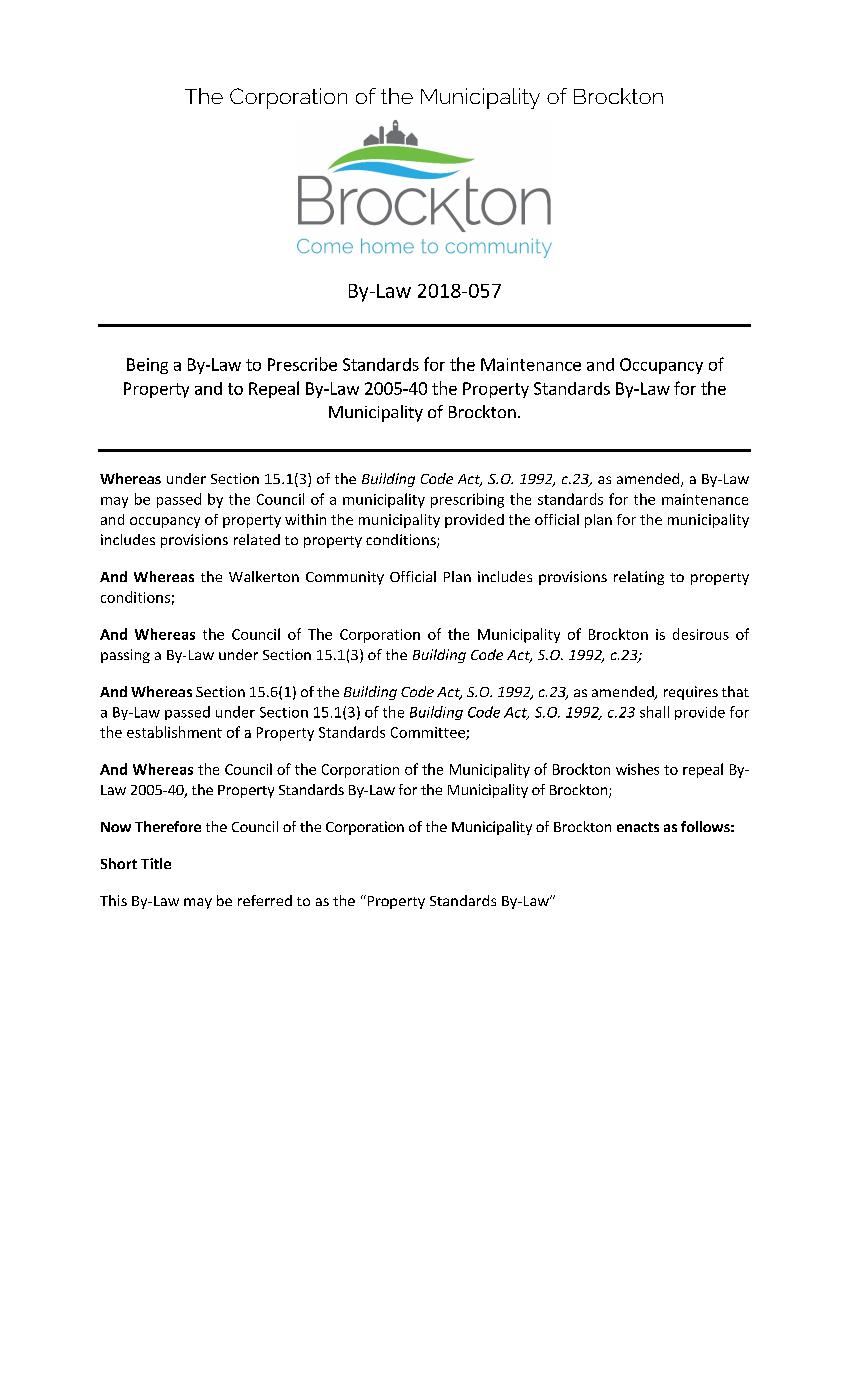  I want to click on Community, so click(345, 578).
